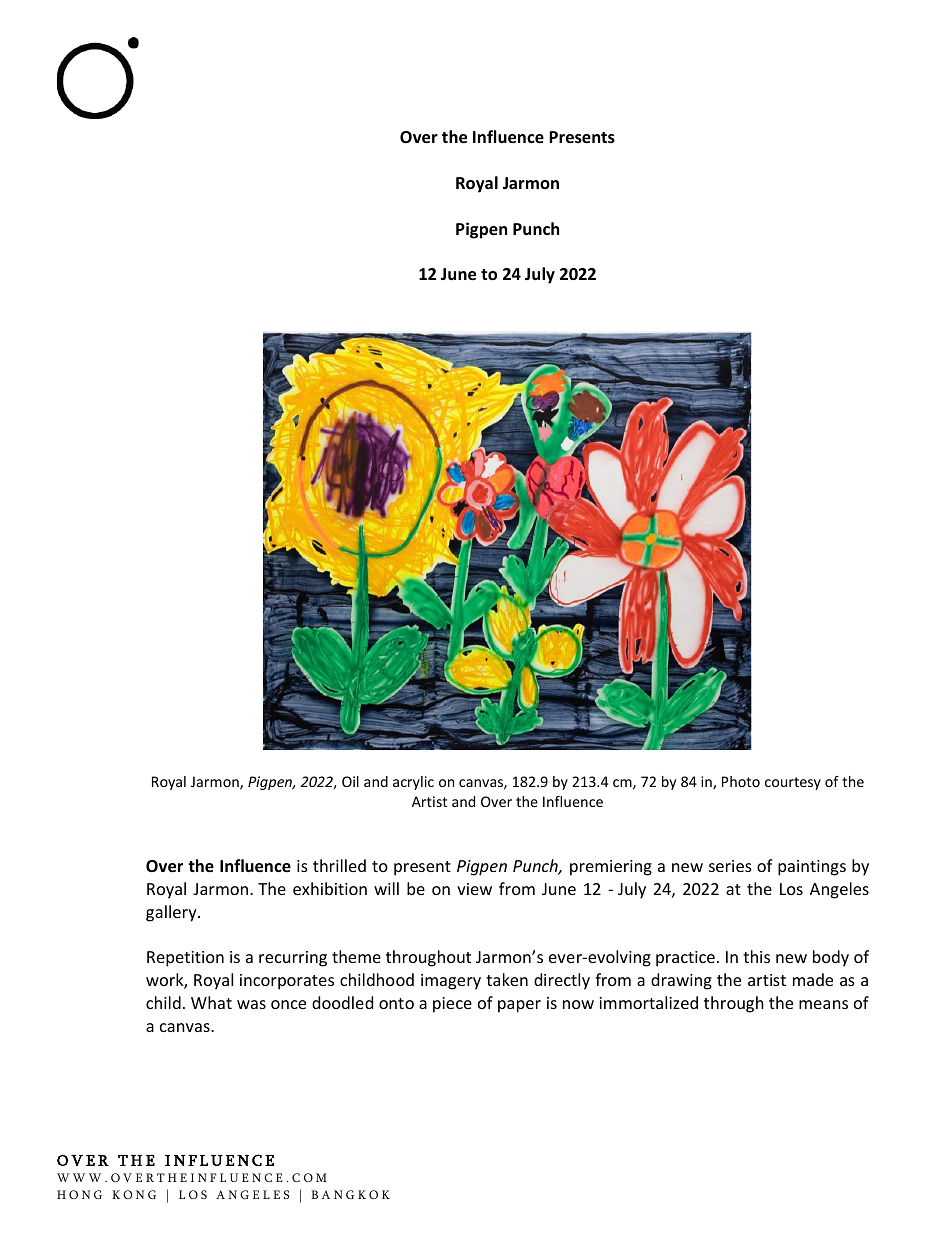  Describe the element at coordinates (356, 956) in the screenshot. I see `theme` at that location.
